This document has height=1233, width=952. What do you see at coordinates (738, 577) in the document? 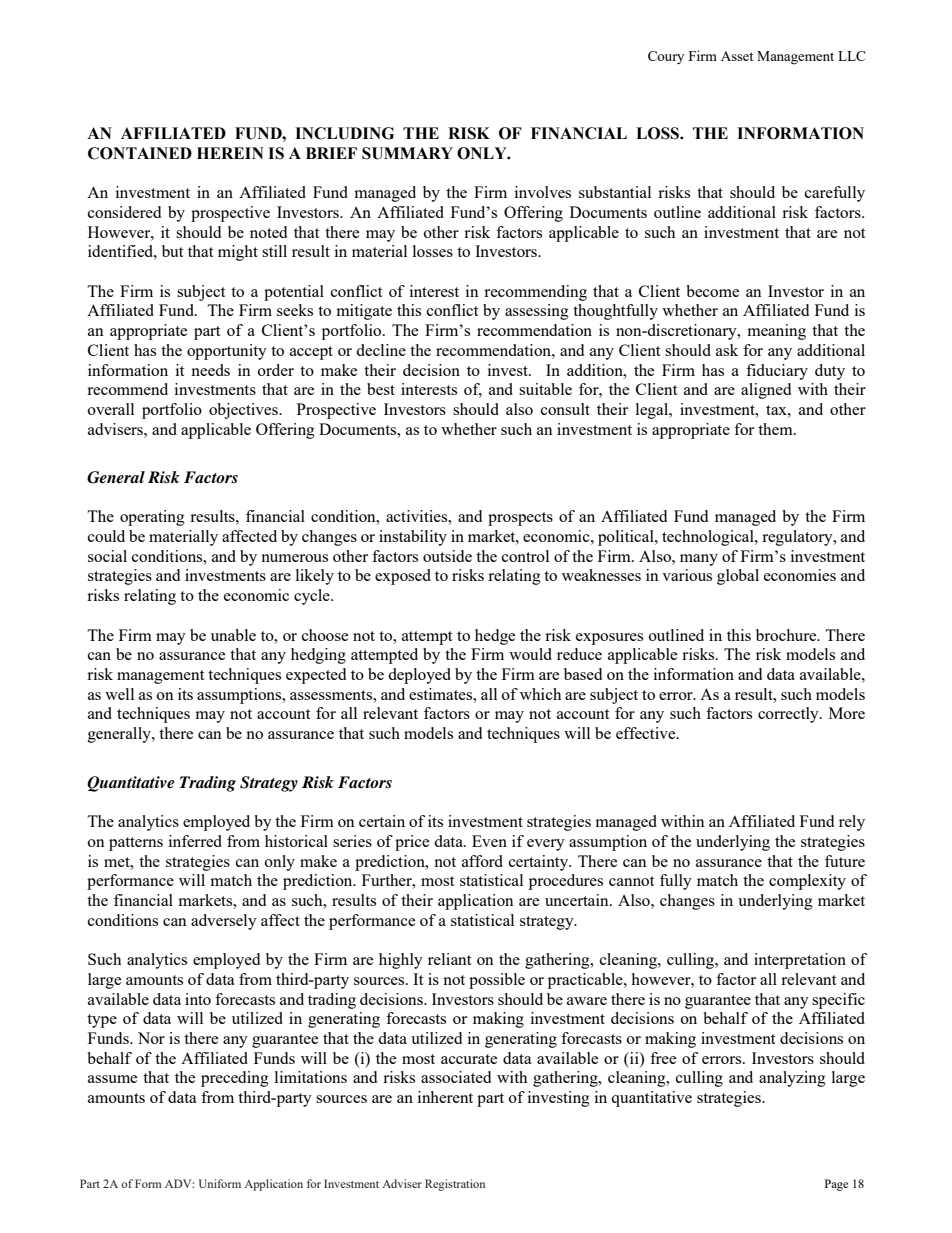
I see `global` at bounding box center [738, 577].
